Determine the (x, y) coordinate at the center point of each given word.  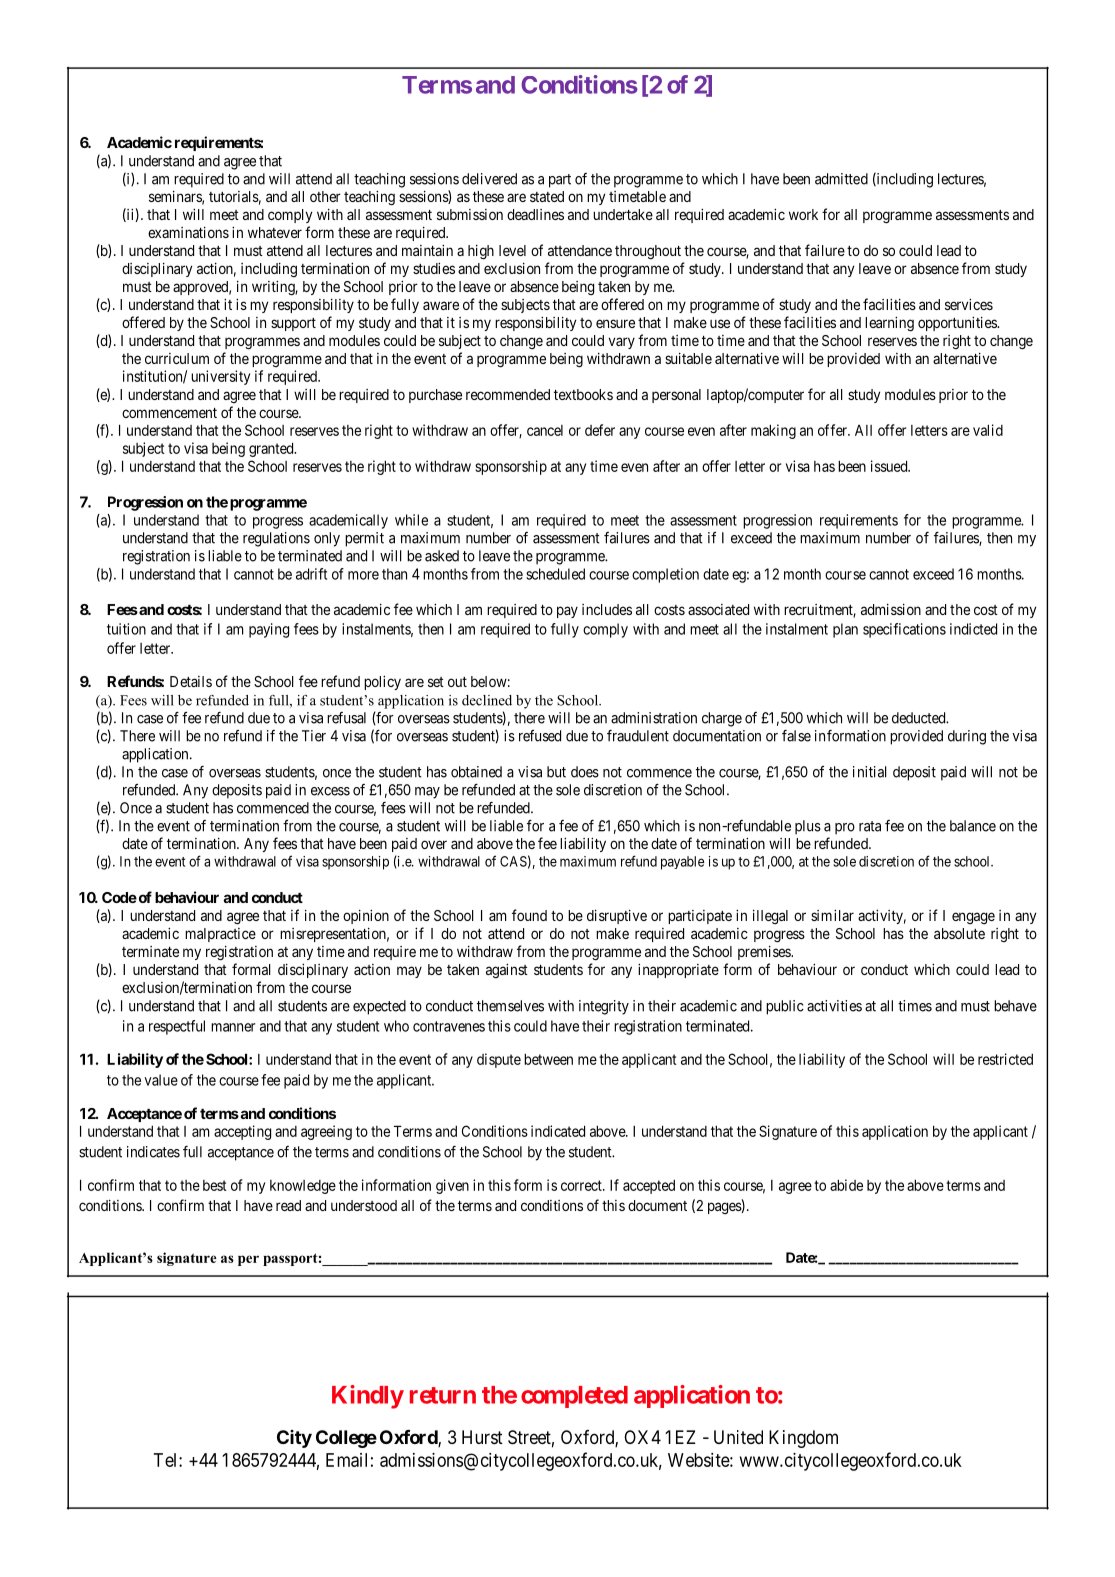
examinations (188, 232)
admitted (841, 179)
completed (574, 1397)
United (738, 1437)
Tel (167, 1460)
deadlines (535, 214)
